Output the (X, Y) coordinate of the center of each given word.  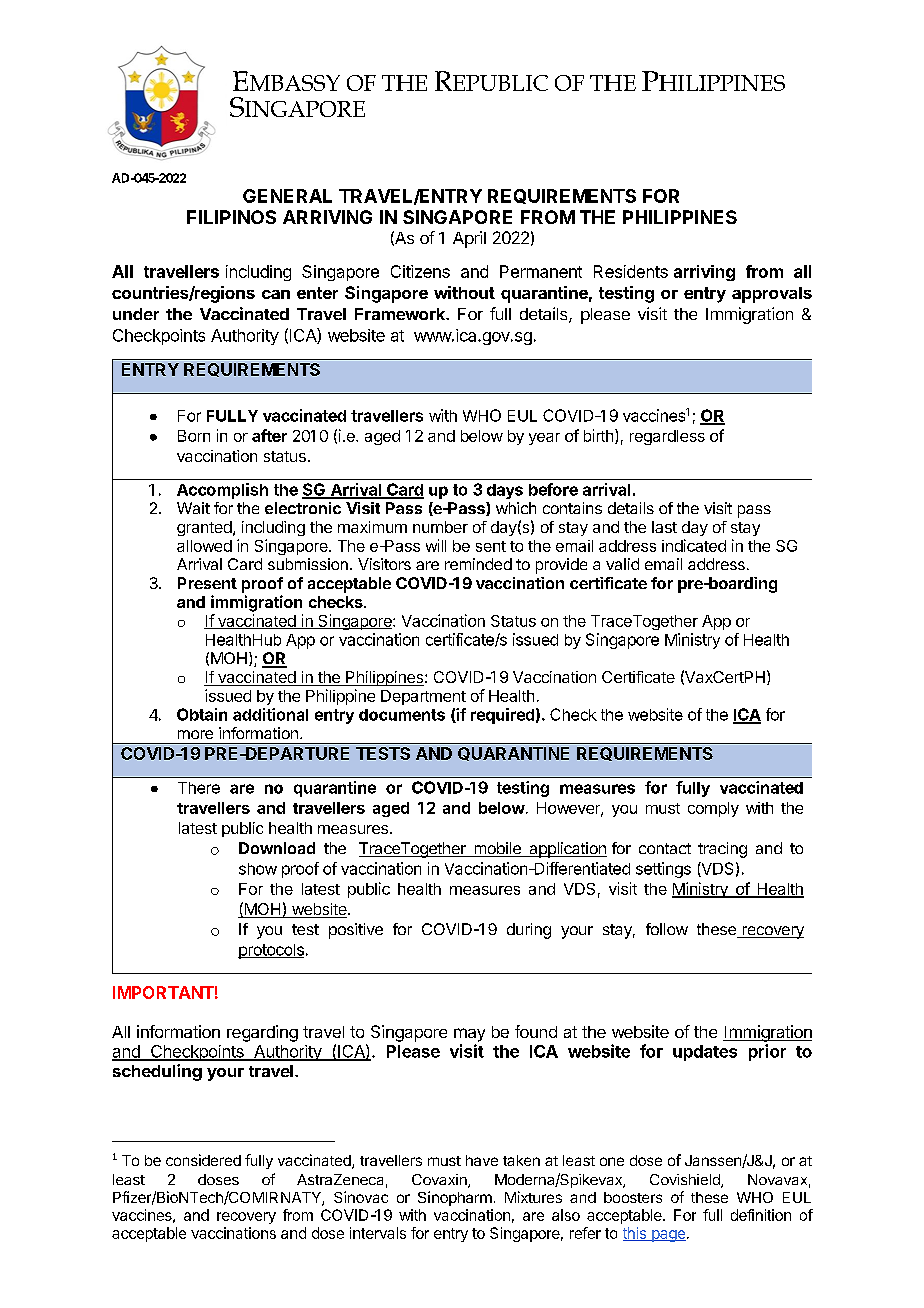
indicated (694, 545)
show (258, 869)
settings (663, 870)
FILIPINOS (231, 217)
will (436, 545)
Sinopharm (455, 1198)
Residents (631, 271)
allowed (204, 546)
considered (203, 1160)
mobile (497, 849)
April (469, 239)
